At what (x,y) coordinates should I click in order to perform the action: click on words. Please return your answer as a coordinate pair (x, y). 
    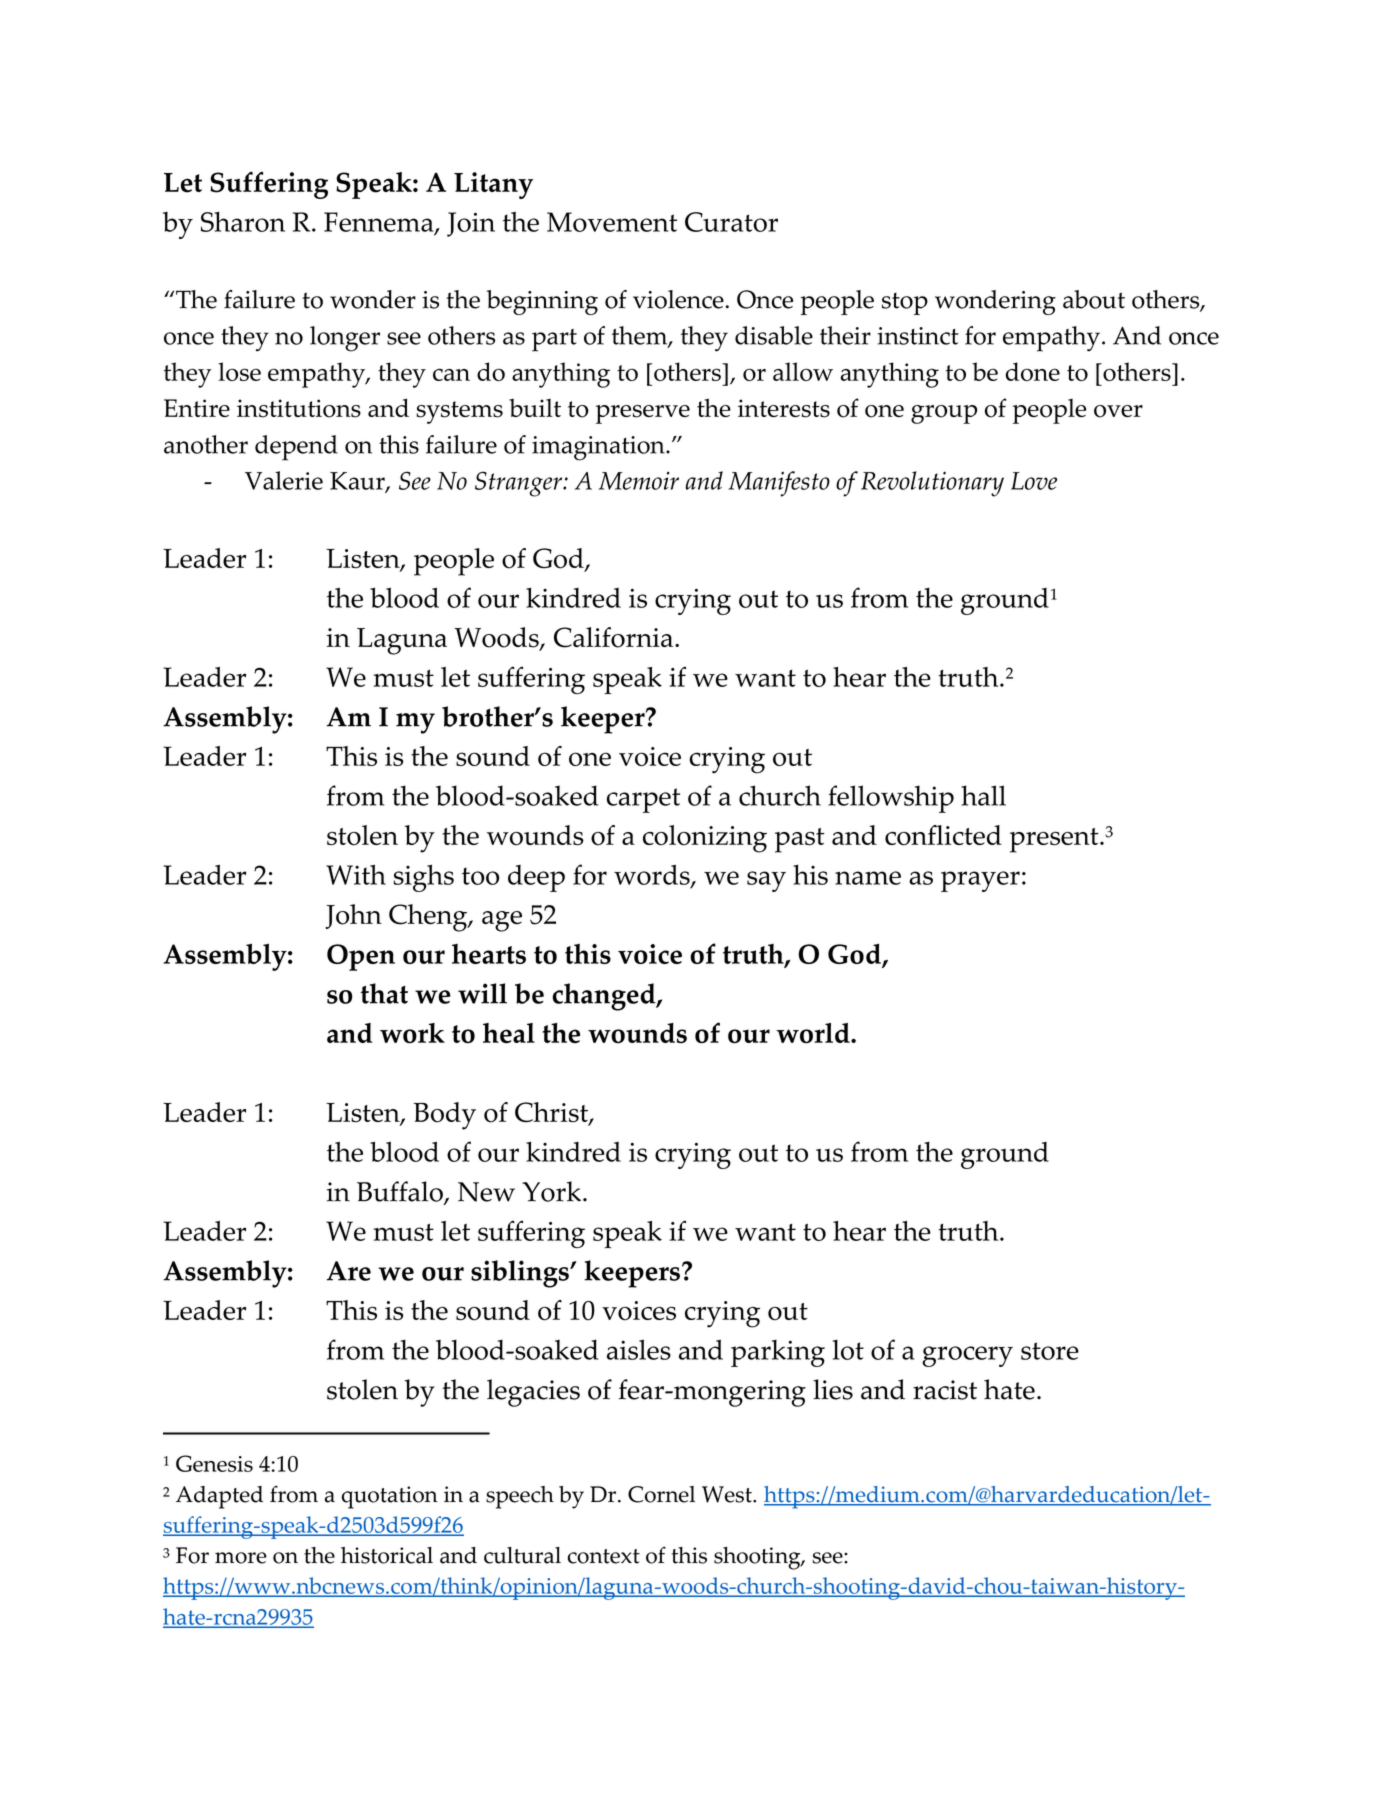
    Looking at the image, I should click on (653, 876).
